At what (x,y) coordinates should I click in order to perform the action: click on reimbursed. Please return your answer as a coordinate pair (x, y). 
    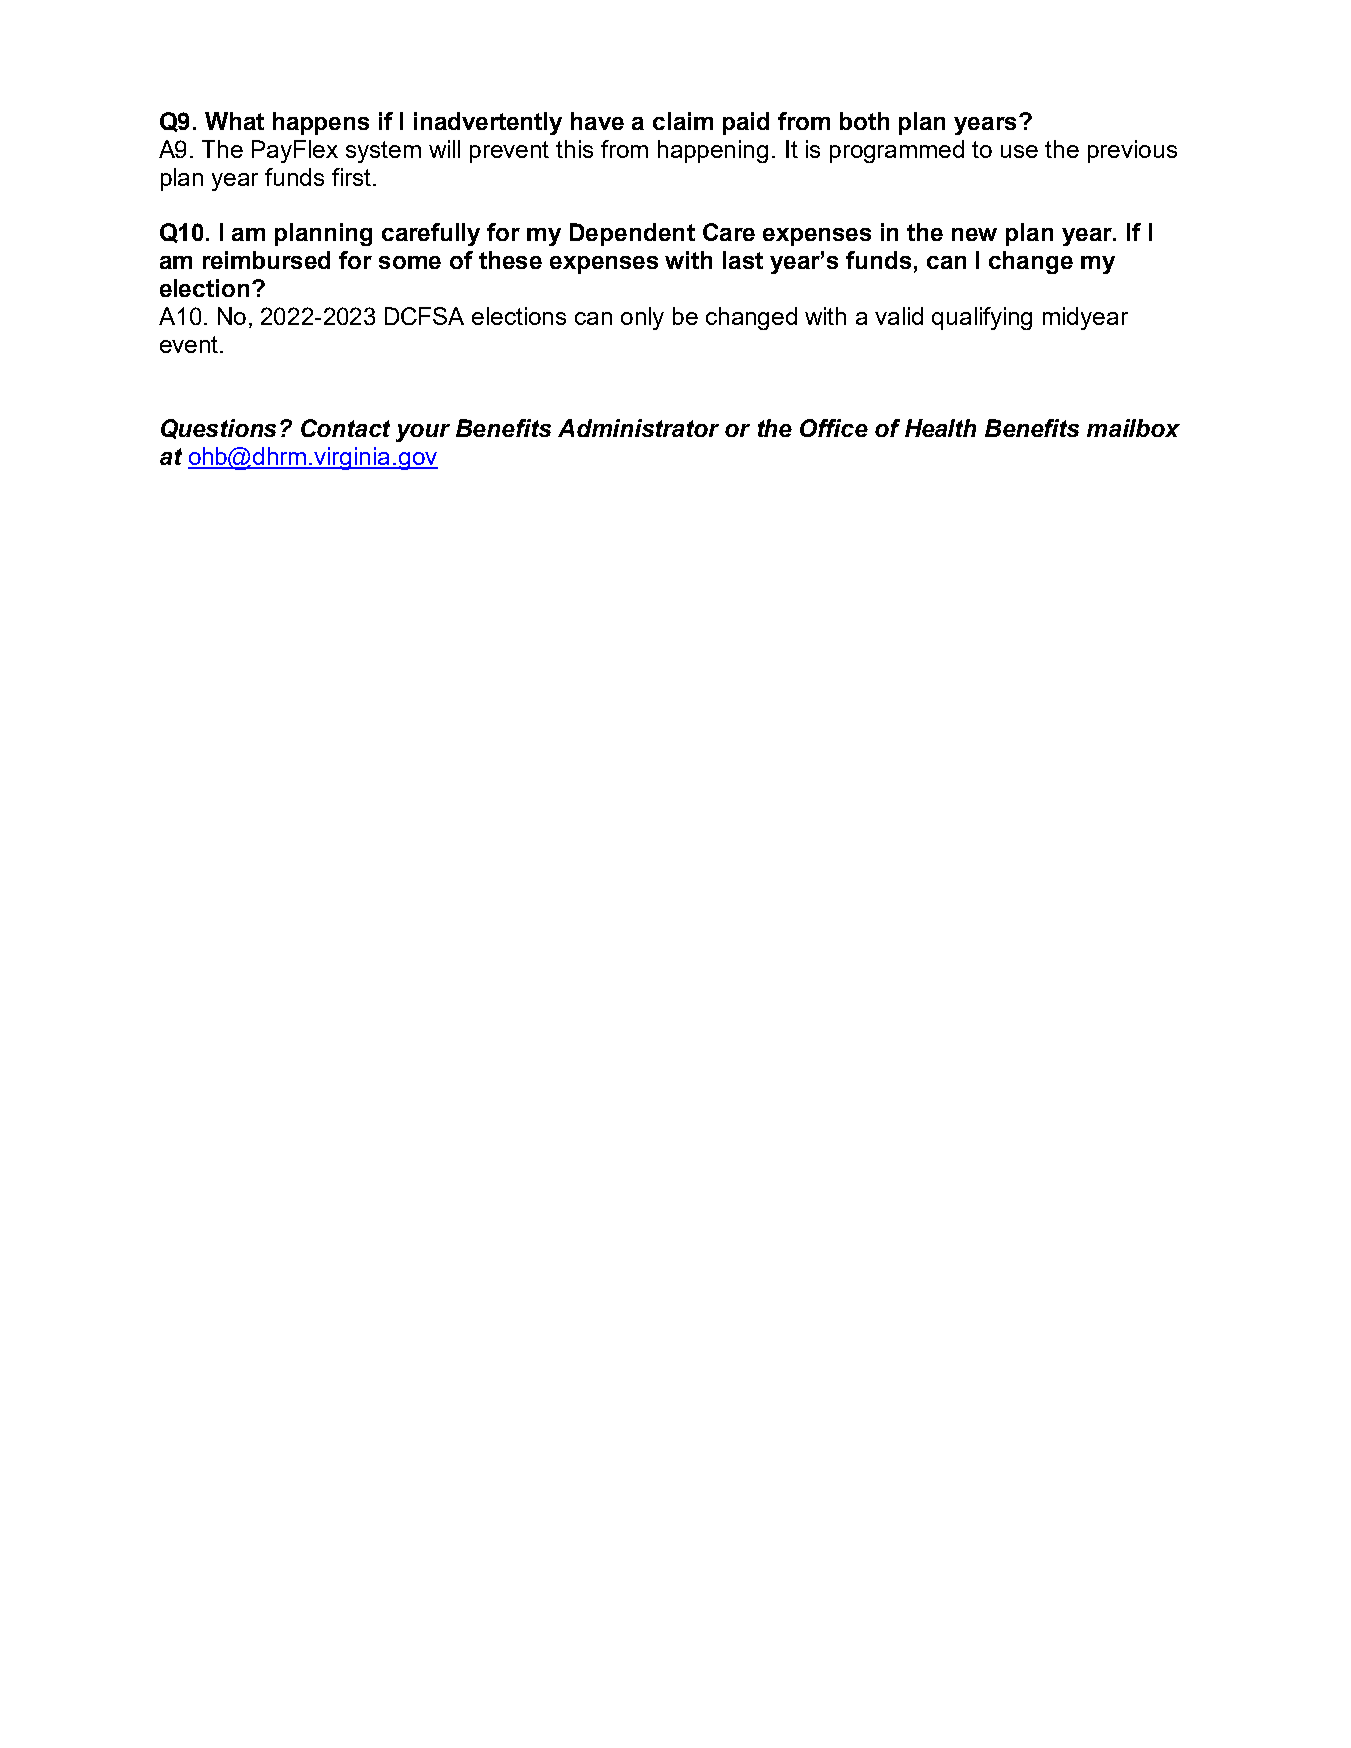
    Looking at the image, I should click on (266, 260).
